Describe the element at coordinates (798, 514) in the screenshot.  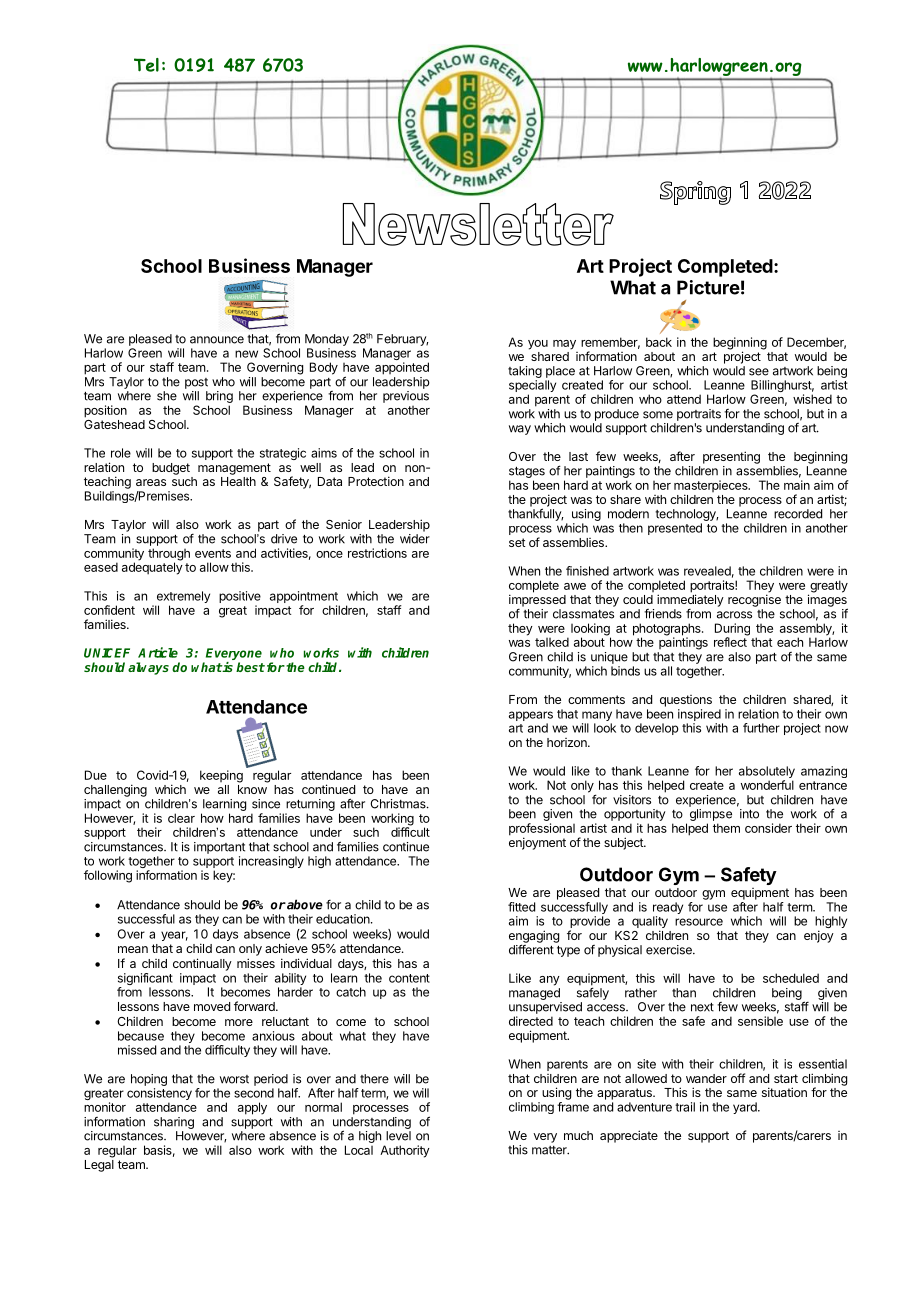
I see `recorded` at that location.
